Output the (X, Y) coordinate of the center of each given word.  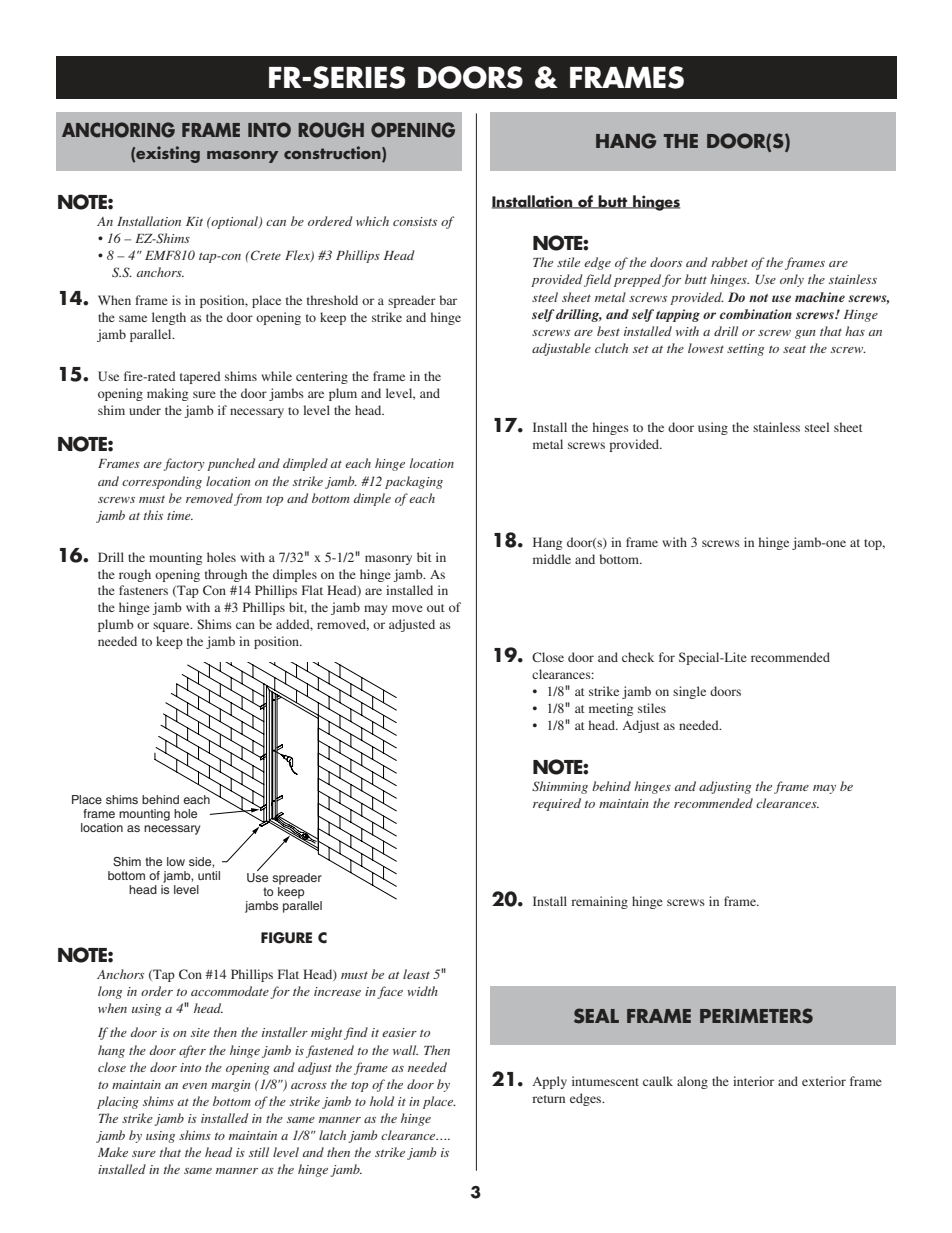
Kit (194, 221)
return (548, 1099)
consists (415, 221)
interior (753, 1081)
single (689, 692)
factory (184, 464)
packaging (414, 482)
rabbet (729, 262)
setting (745, 350)
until (209, 875)
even (194, 1086)
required (557, 804)
